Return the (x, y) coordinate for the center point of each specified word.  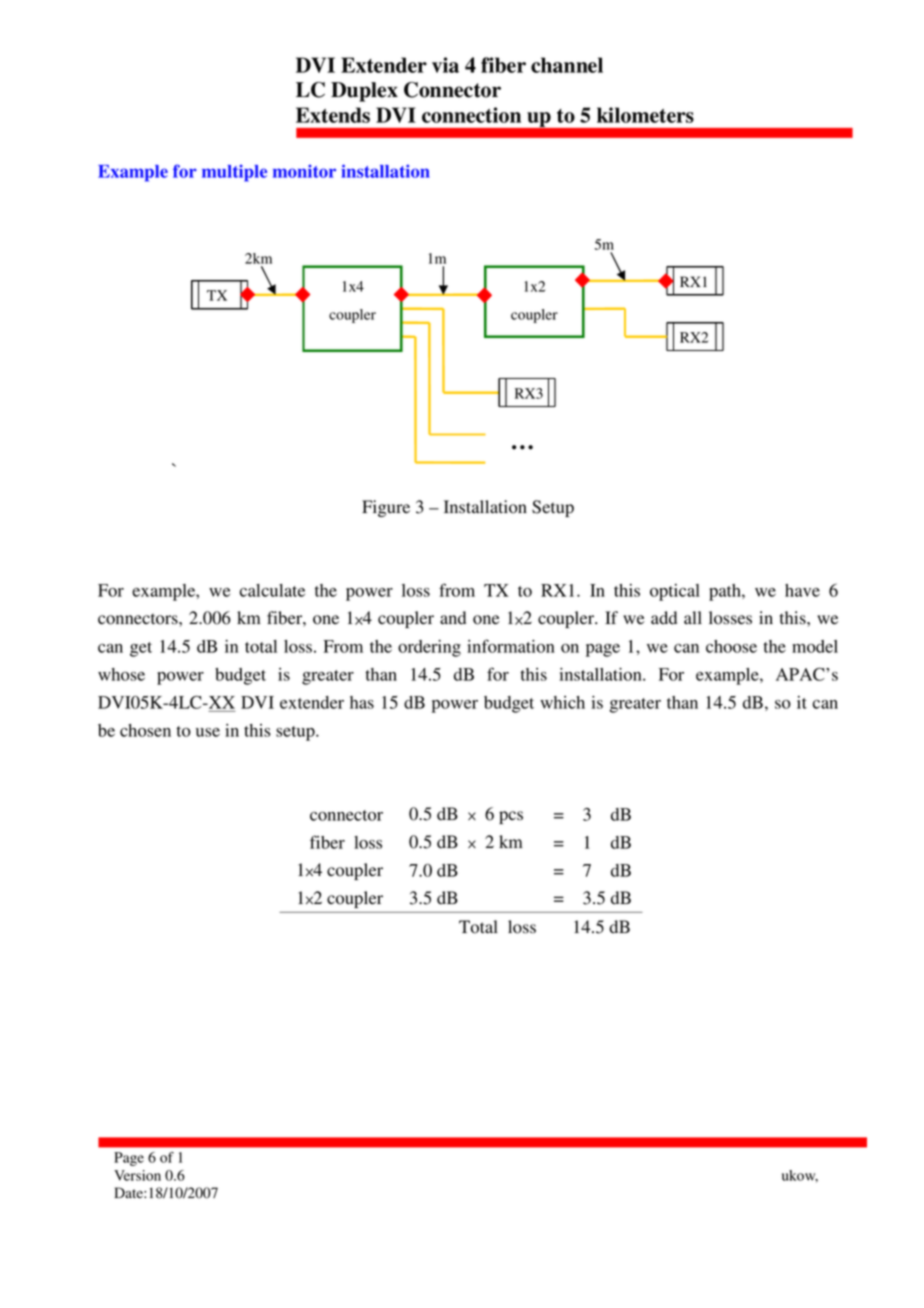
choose (731, 646)
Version (137, 1175)
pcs (511, 817)
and (453, 618)
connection (471, 115)
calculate (272, 590)
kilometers (645, 115)
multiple (234, 173)
